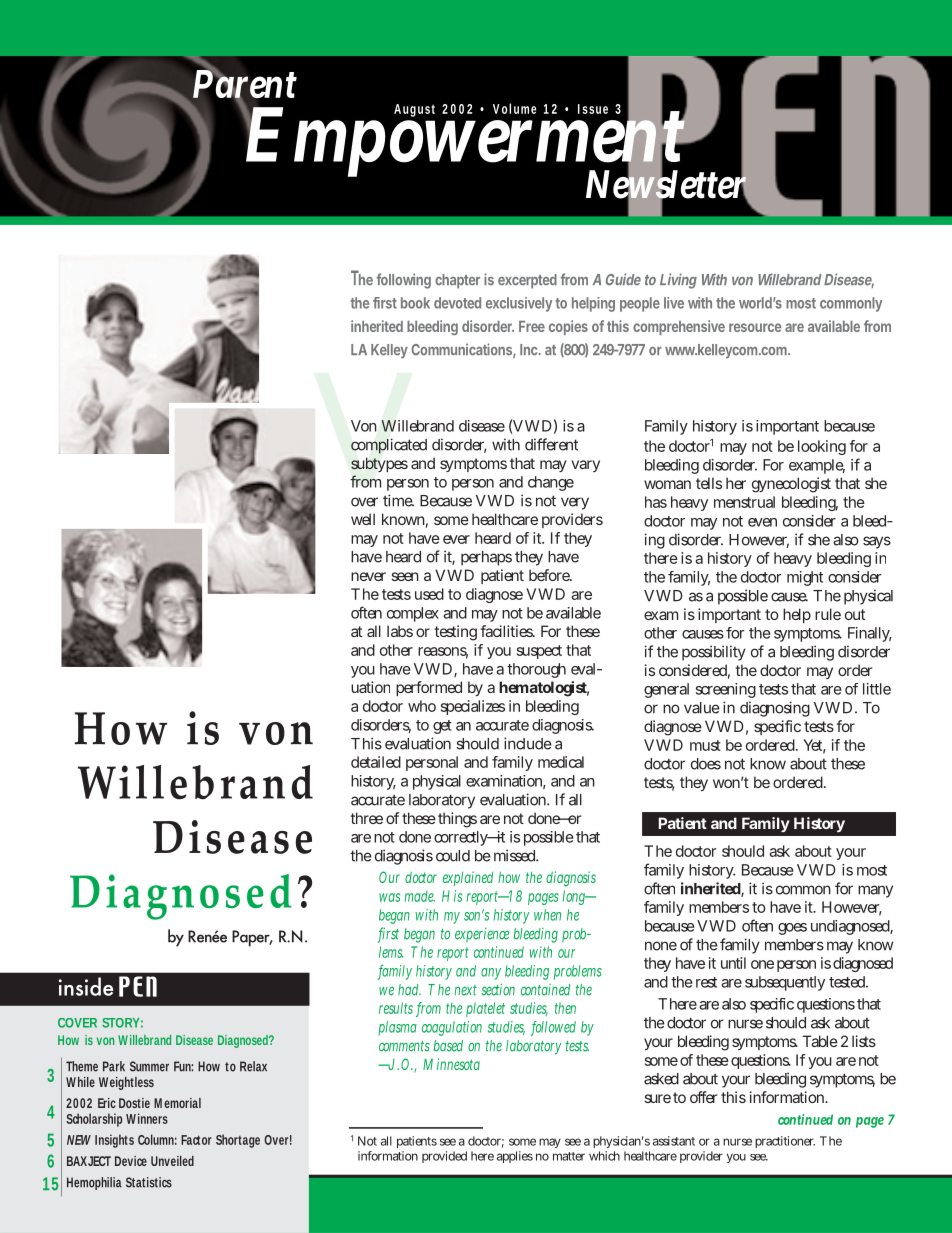 The image size is (952, 1233). I want to click on Volume, so click(514, 108).
